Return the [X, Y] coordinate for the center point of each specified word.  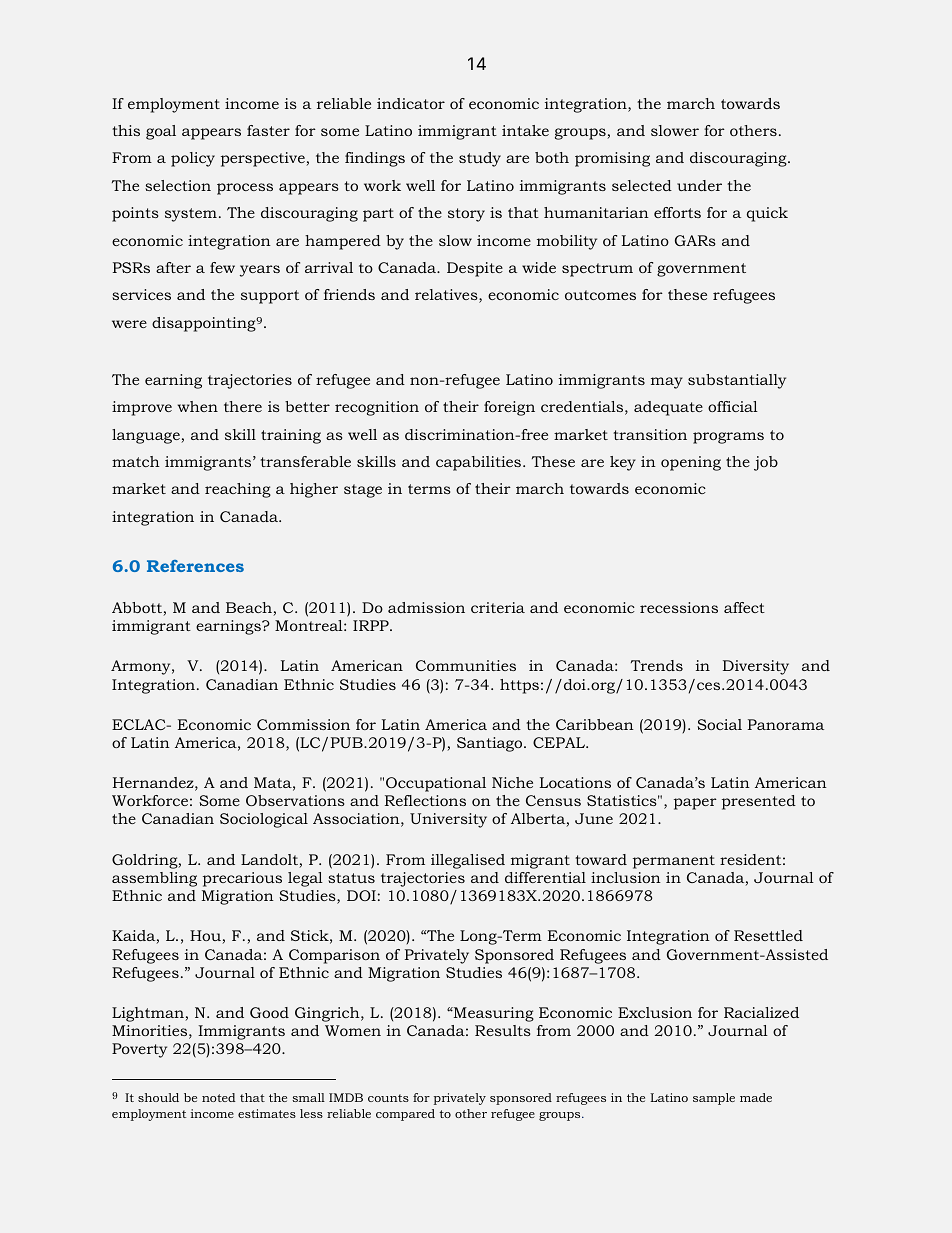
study [480, 159]
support [270, 297]
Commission [303, 724]
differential [545, 877]
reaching [238, 490]
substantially [737, 381]
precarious [242, 879]
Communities [466, 665]
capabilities [480, 463]
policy [193, 159]
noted [219, 1097]
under [699, 185]
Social [719, 724]
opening [691, 463]
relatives [447, 296]
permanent [674, 862]
